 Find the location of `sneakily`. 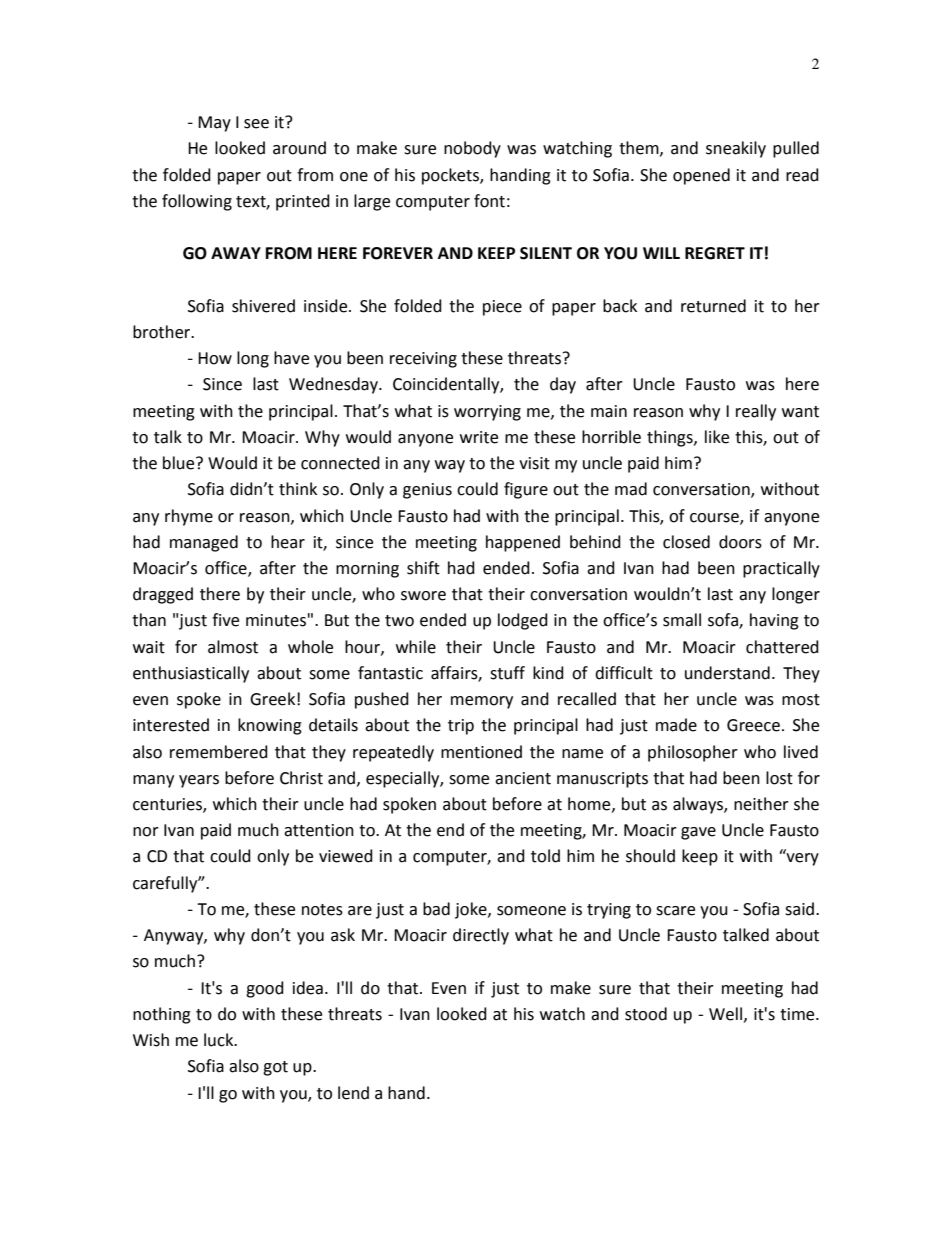

sneakily is located at coordinates (736, 149).
